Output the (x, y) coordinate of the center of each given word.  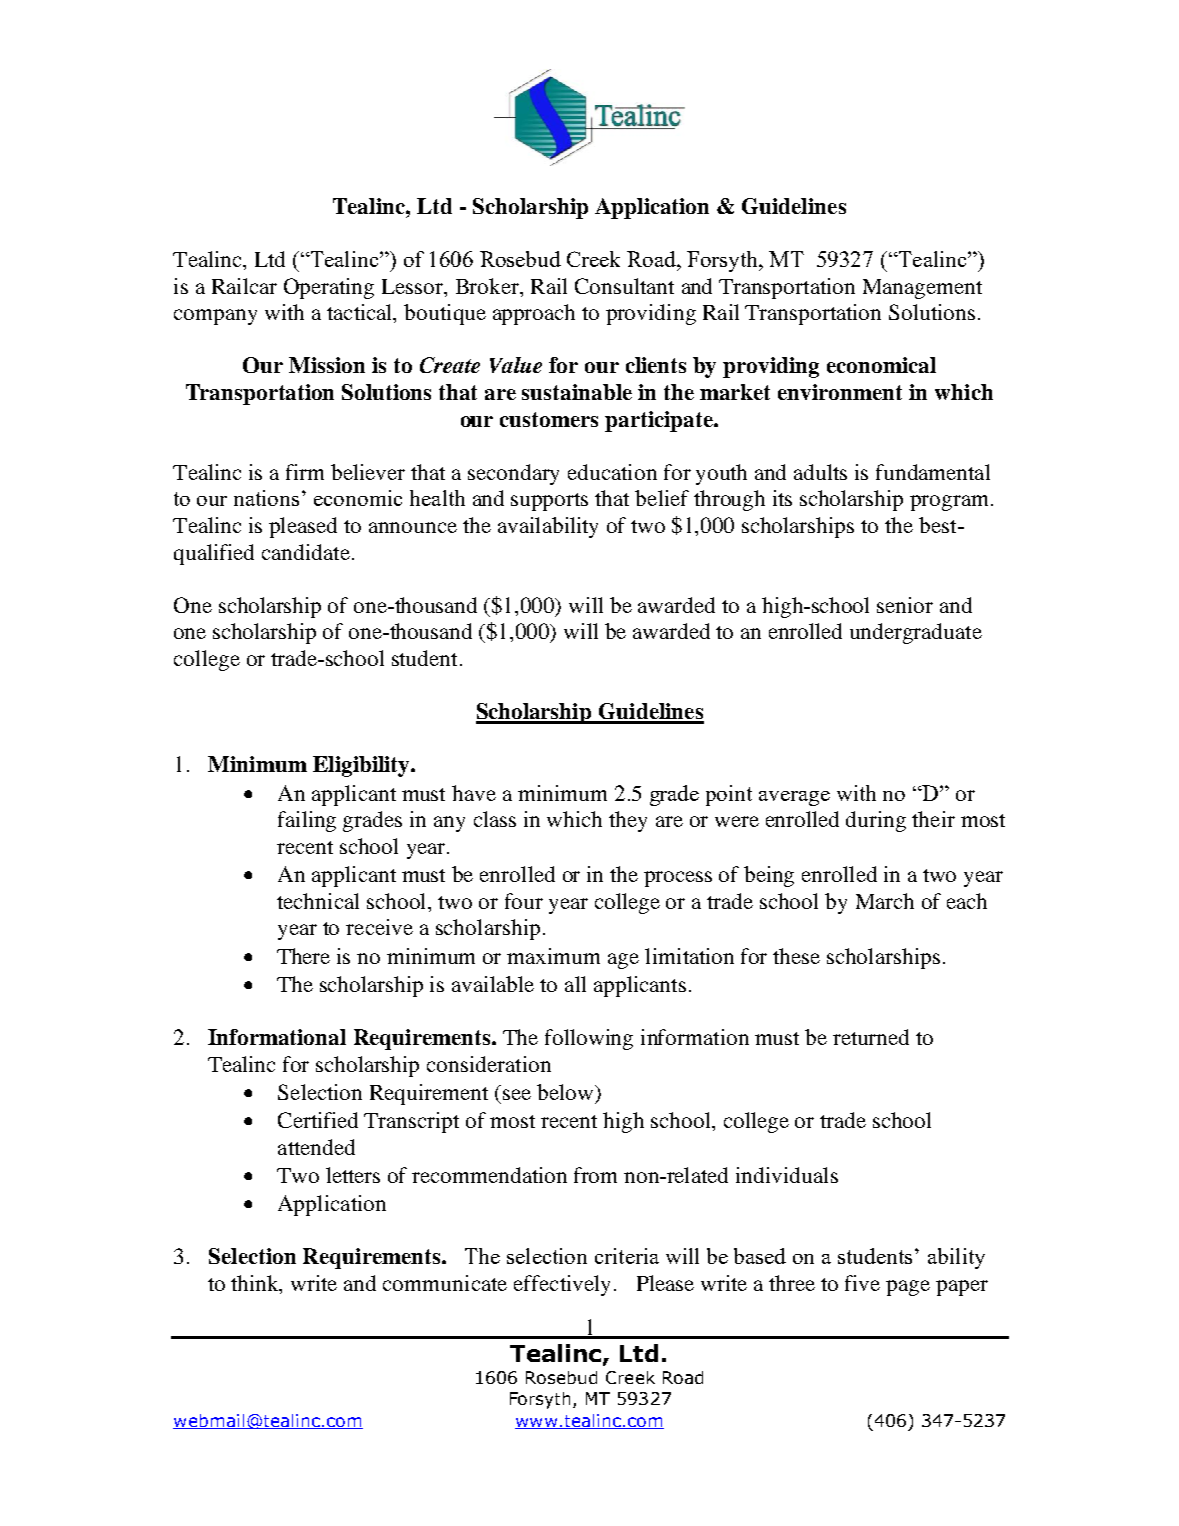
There (303, 956)
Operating (329, 288)
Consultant (624, 286)
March (885, 901)
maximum (553, 956)
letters (353, 1175)
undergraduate (916, 633)
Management (922, 289)
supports (549, 502)
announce (413, 527)
